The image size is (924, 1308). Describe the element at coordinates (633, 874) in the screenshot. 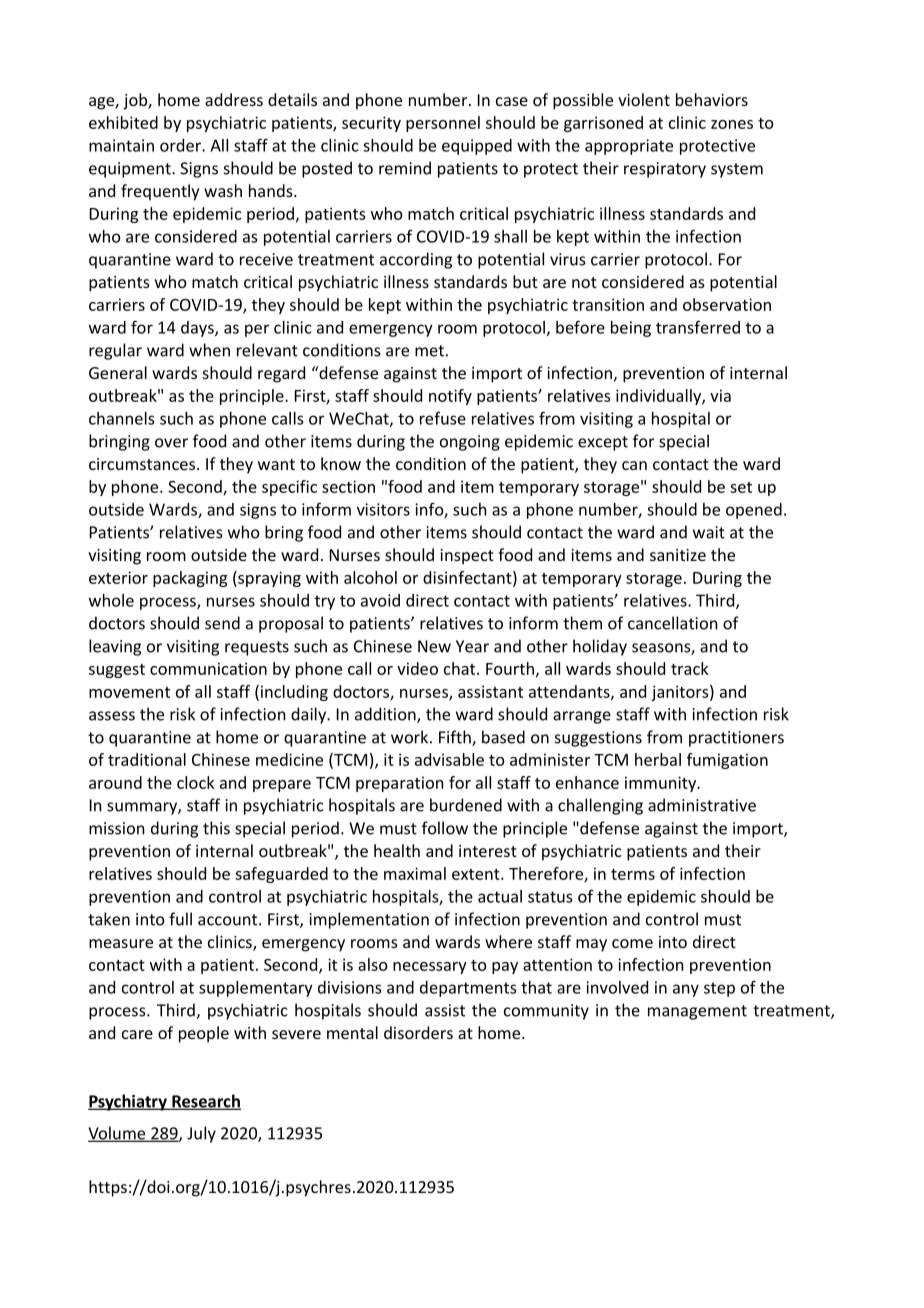

I see `terms` at that location.
